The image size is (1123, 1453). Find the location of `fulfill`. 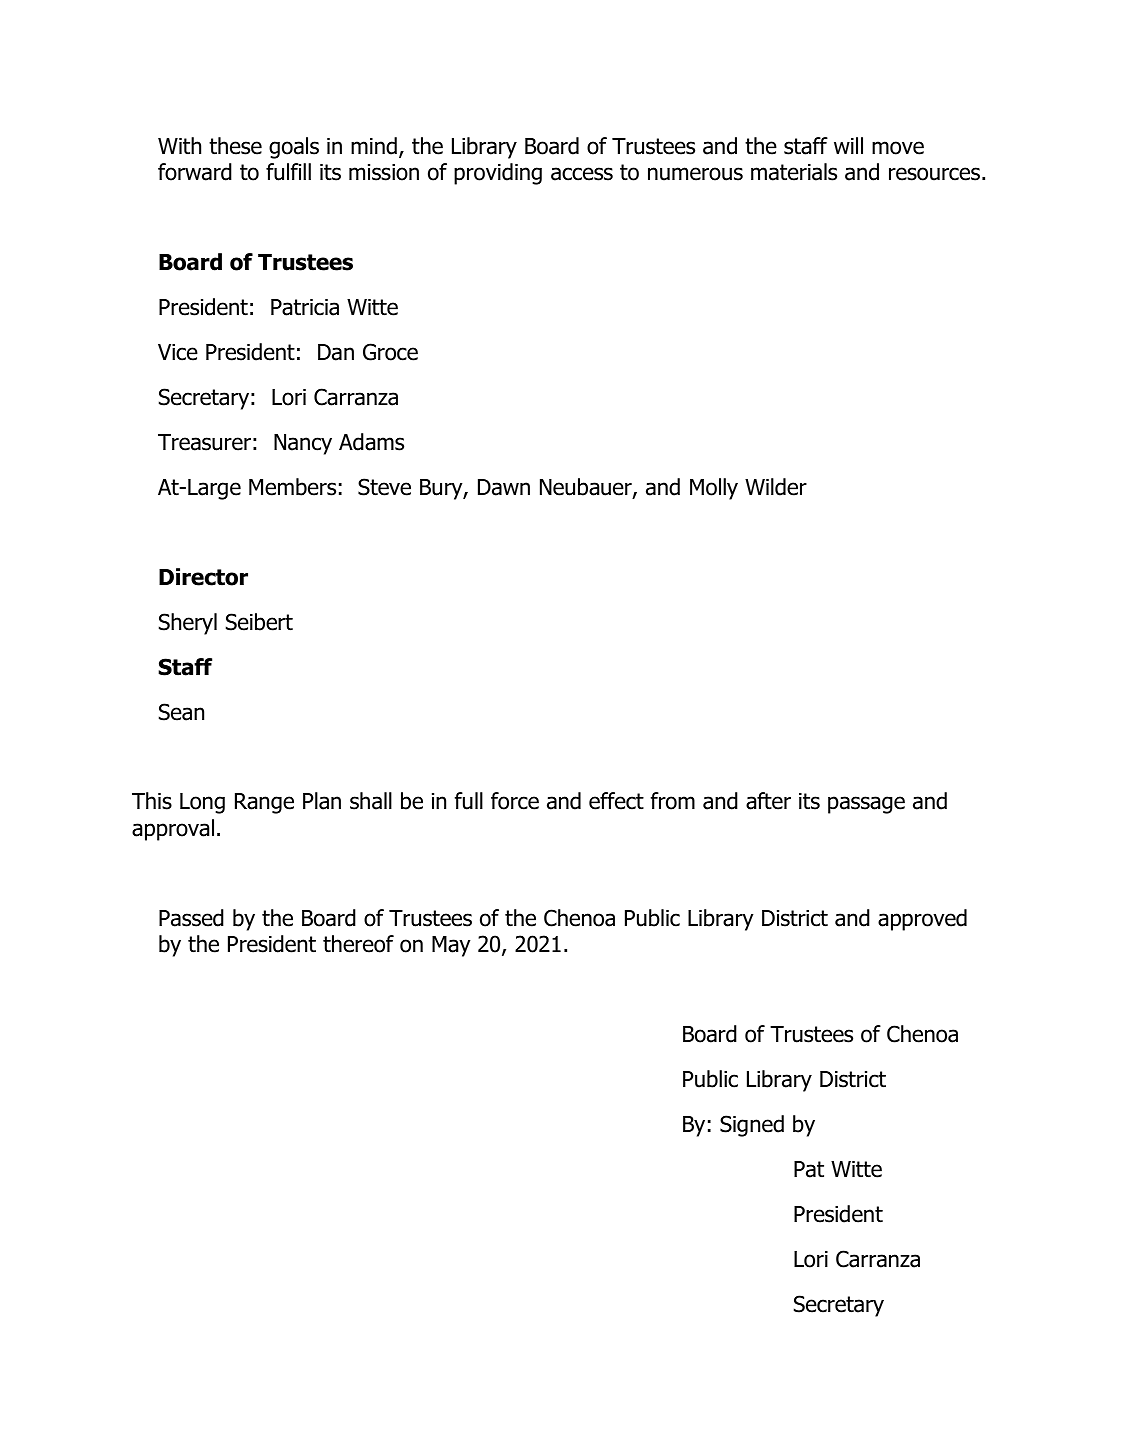

fulfill is located at coordinates (288, 172).
